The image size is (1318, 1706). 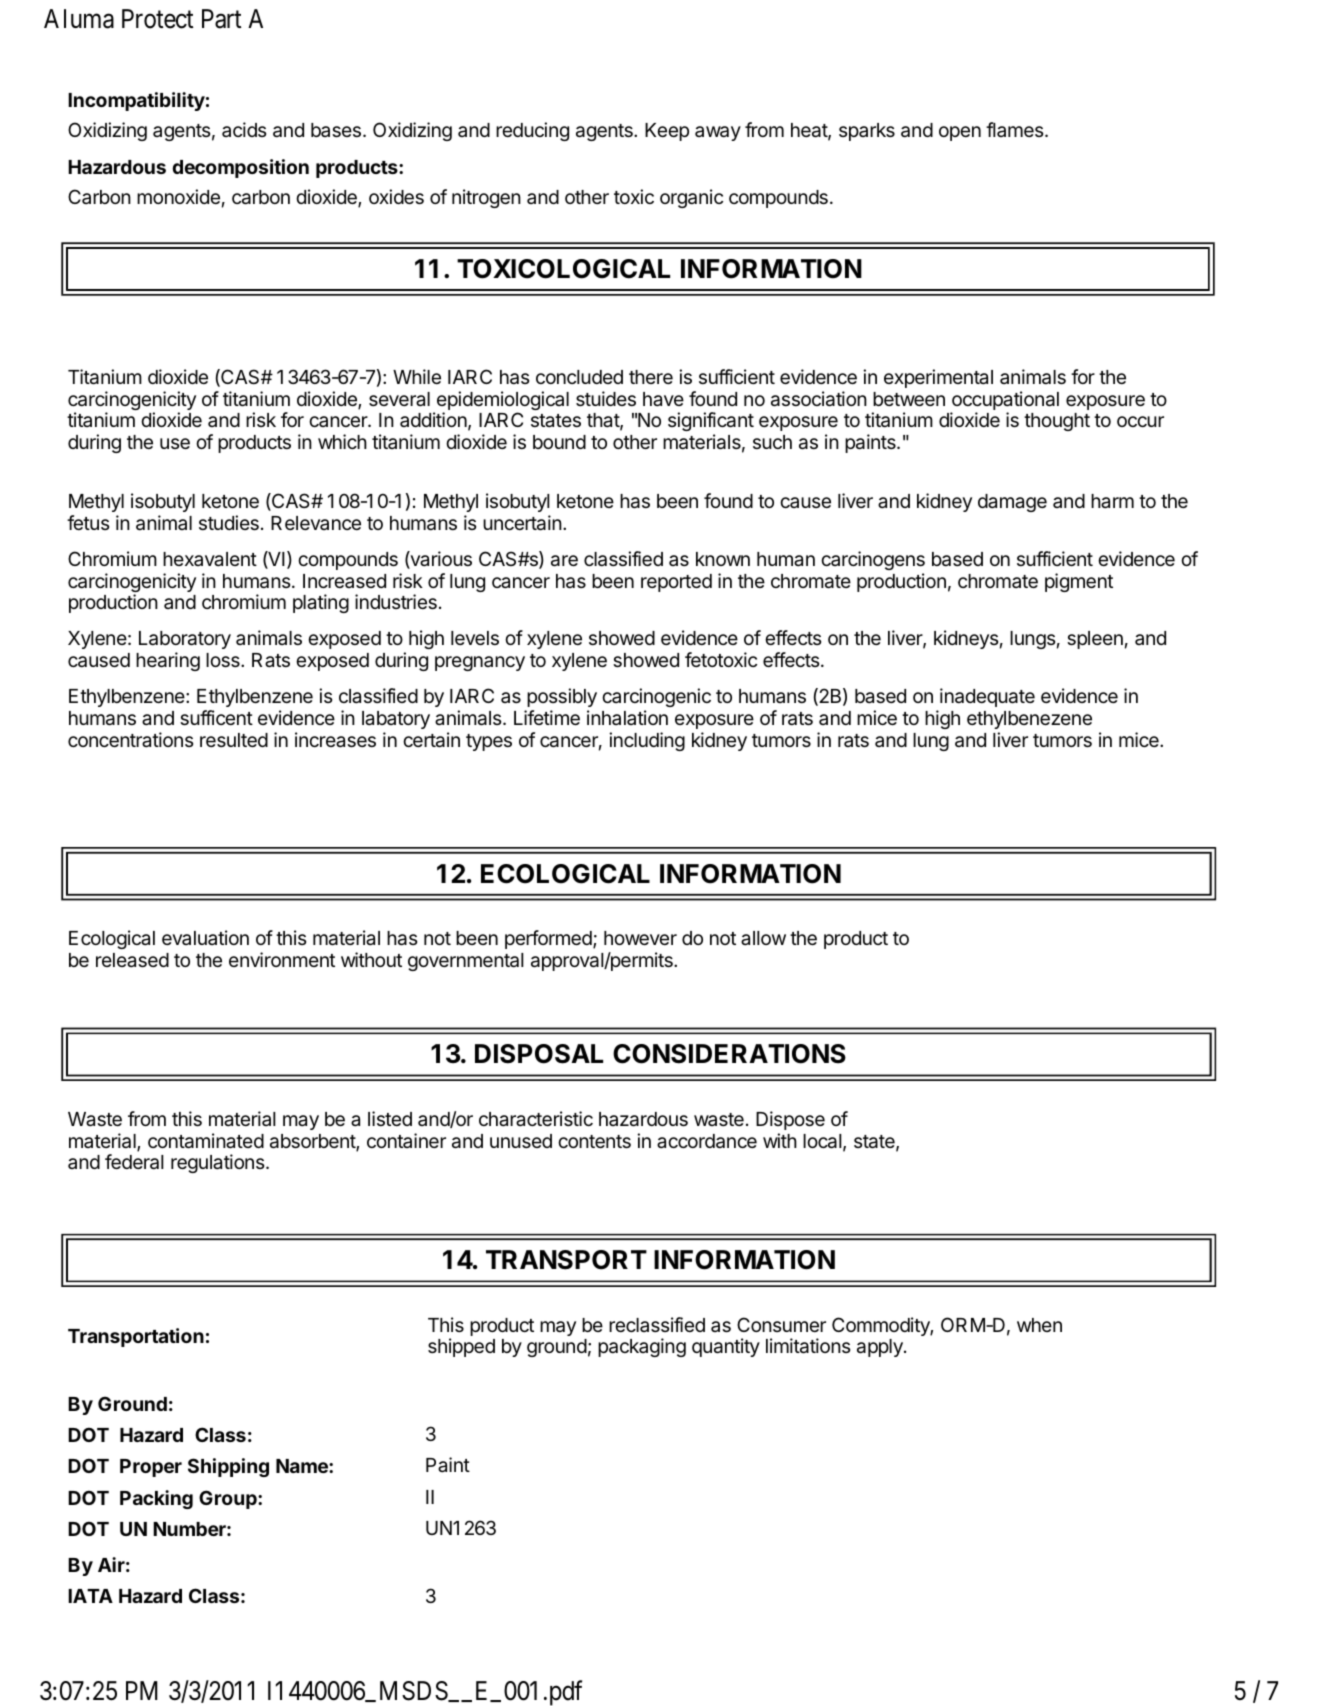 What do you see at coordinates (229, 1499) in the screenshot?
I see `Group` at bounding box center [229, 1499].
